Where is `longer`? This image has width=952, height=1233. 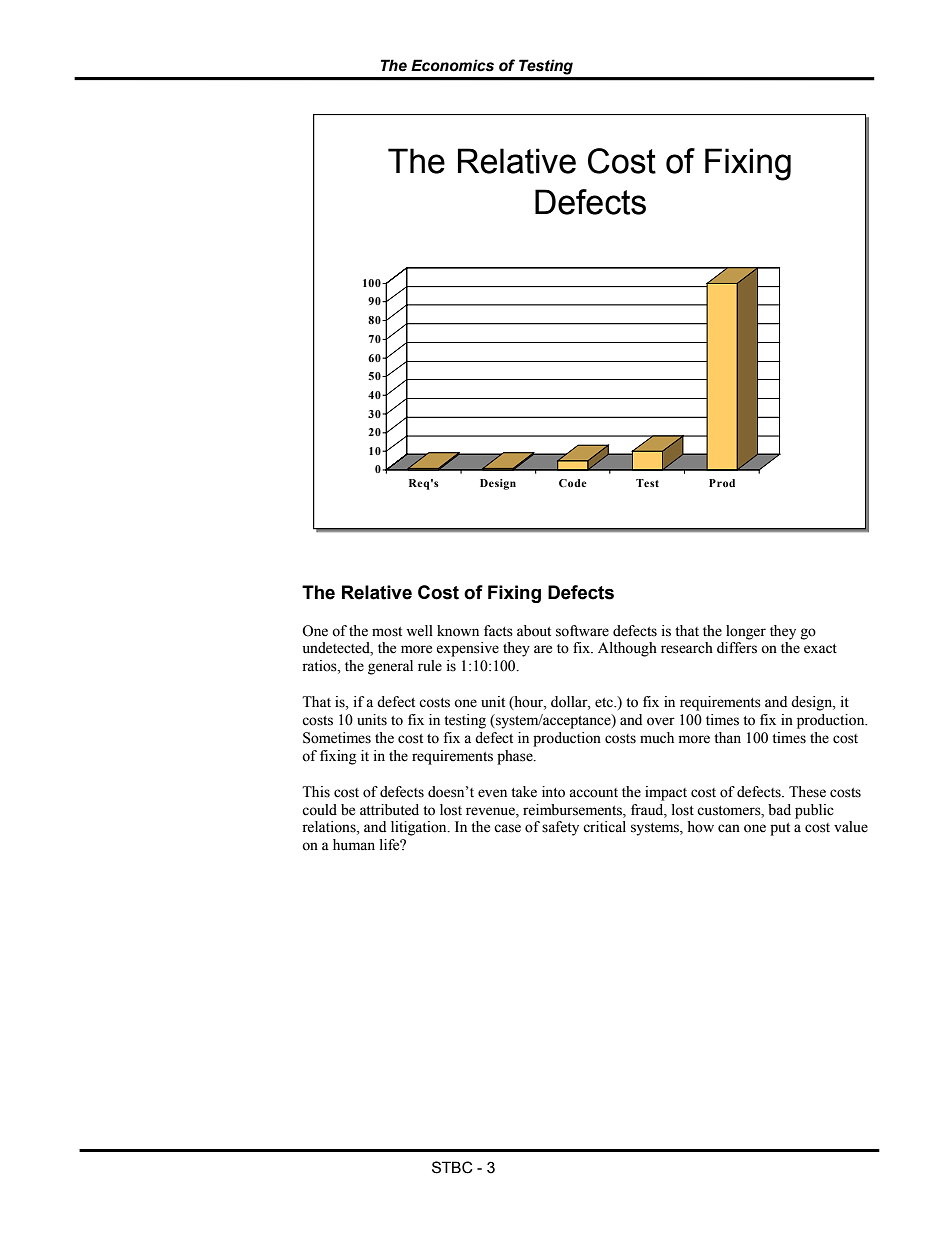
longer is located at coordinates (746, 632).
